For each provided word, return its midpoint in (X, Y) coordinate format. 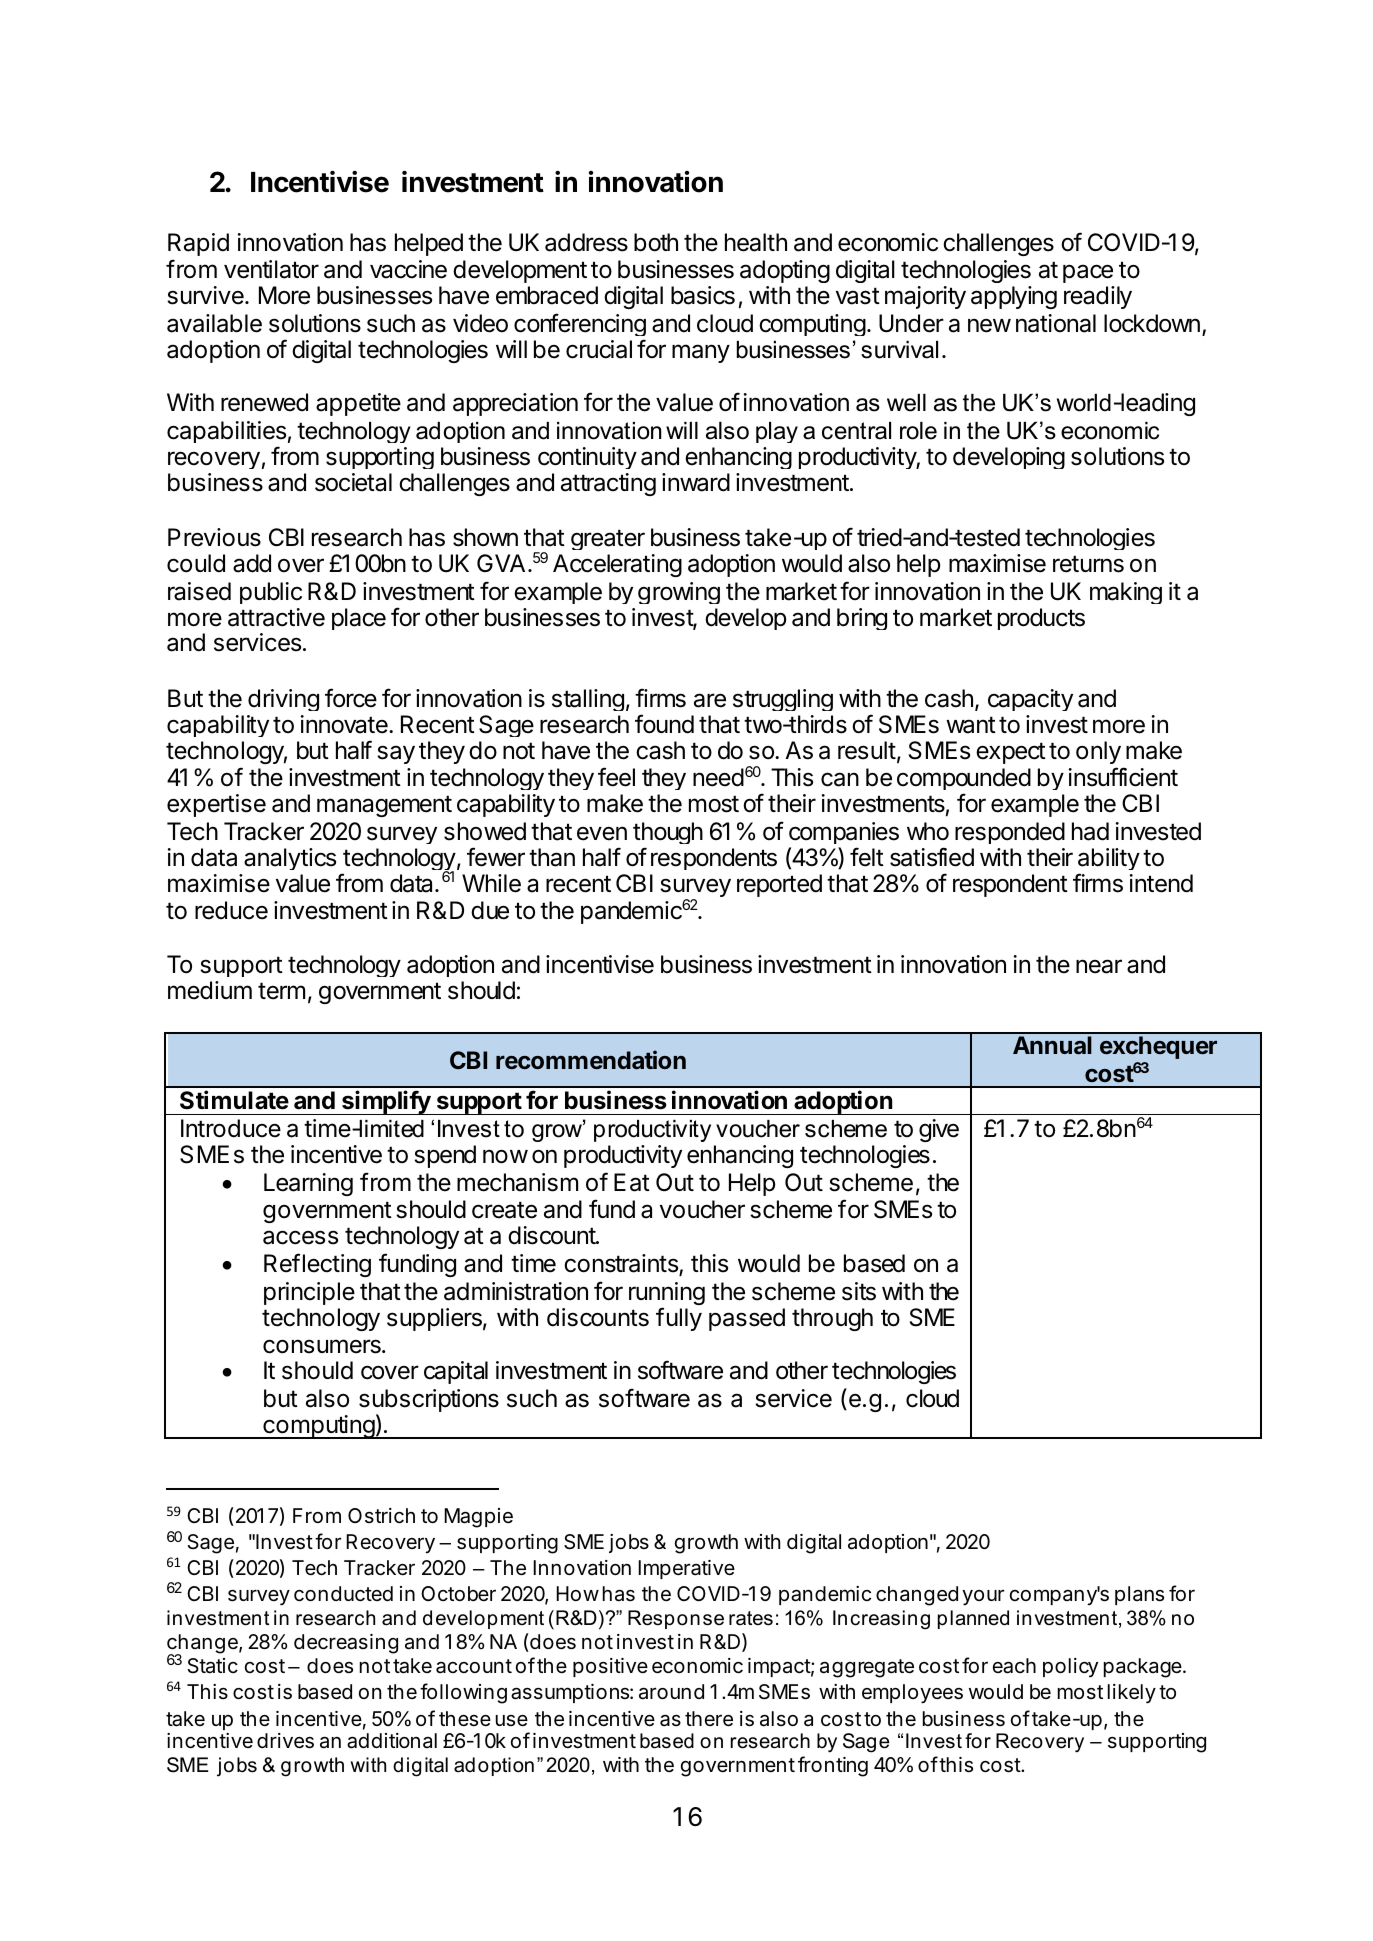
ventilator (271, 269)
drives (285, 1741)
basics (703, 295)
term (281, 991)
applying (1014, 297)
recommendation (591, 1060)
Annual (1052, 1045)
